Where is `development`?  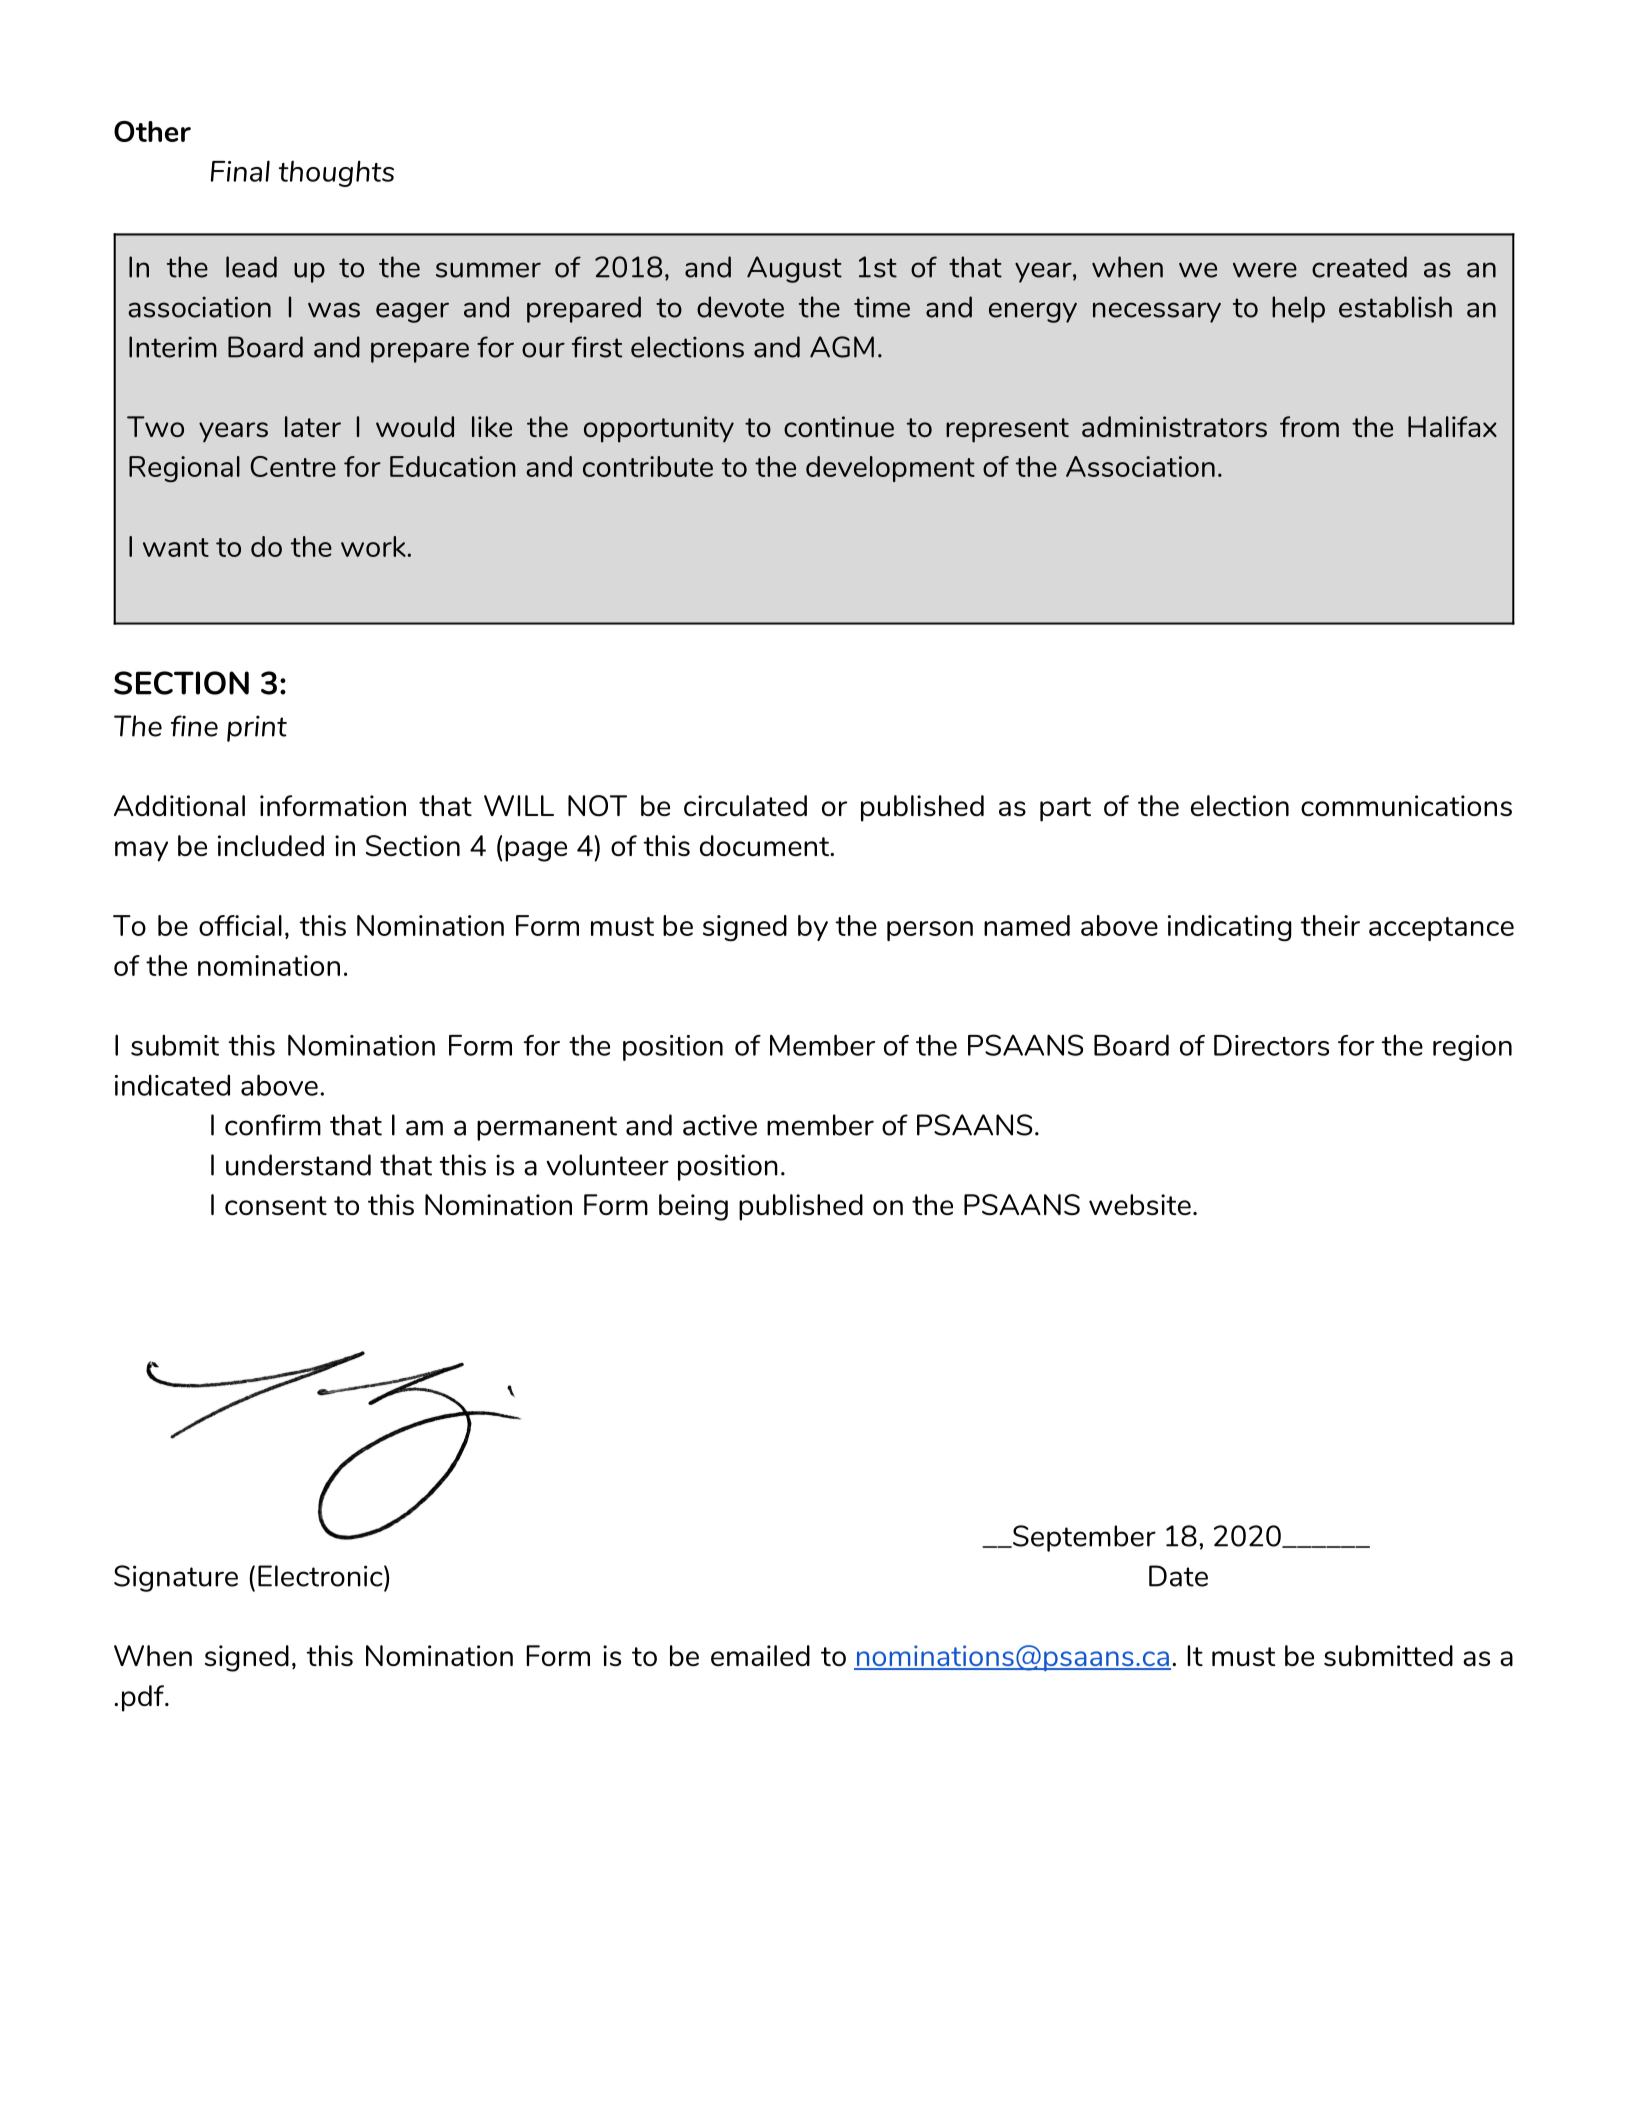 development is located at coordinates (890, 469).
